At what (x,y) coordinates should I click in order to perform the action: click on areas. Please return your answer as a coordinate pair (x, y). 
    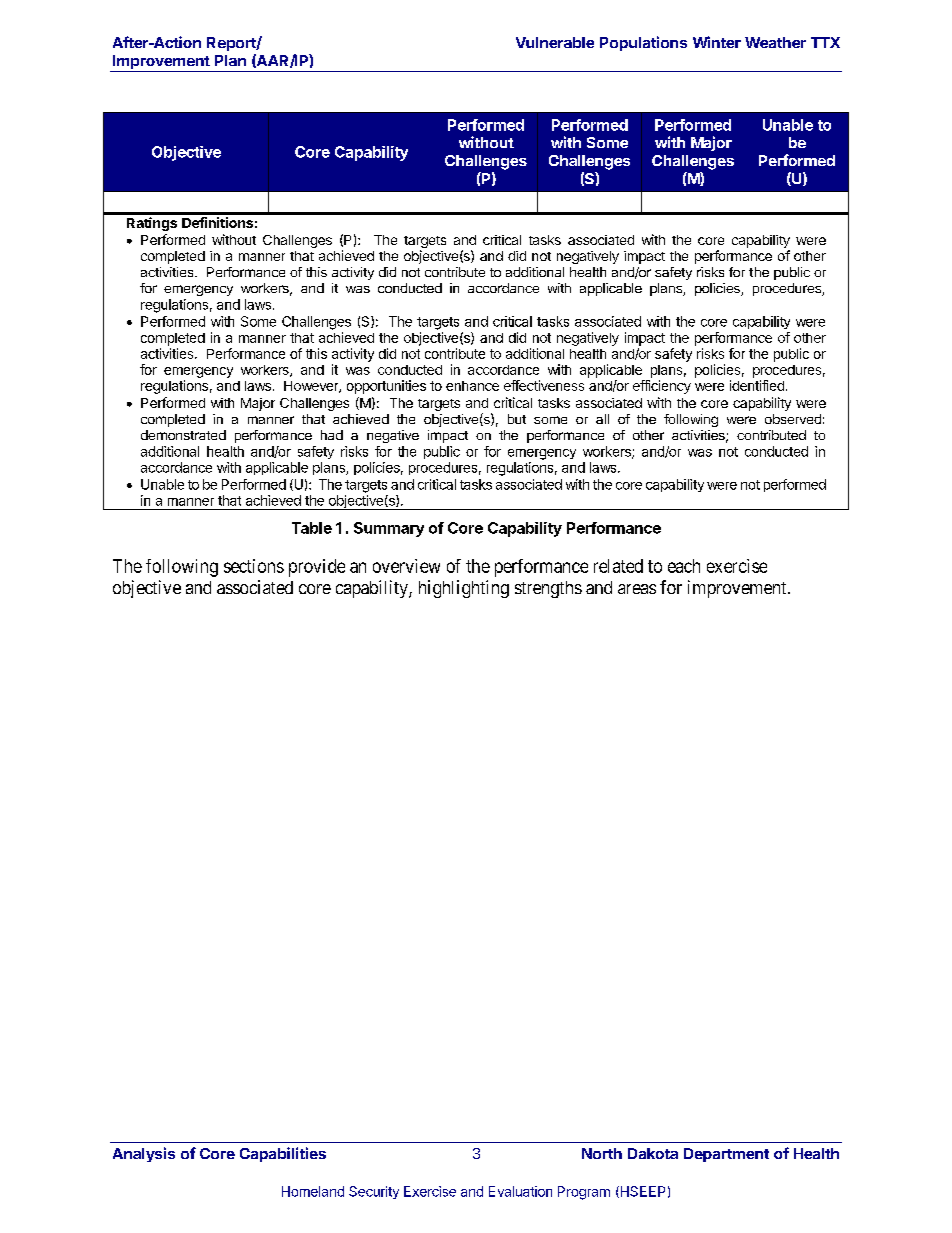
    Looking at the image, I should click on (637, 589).
